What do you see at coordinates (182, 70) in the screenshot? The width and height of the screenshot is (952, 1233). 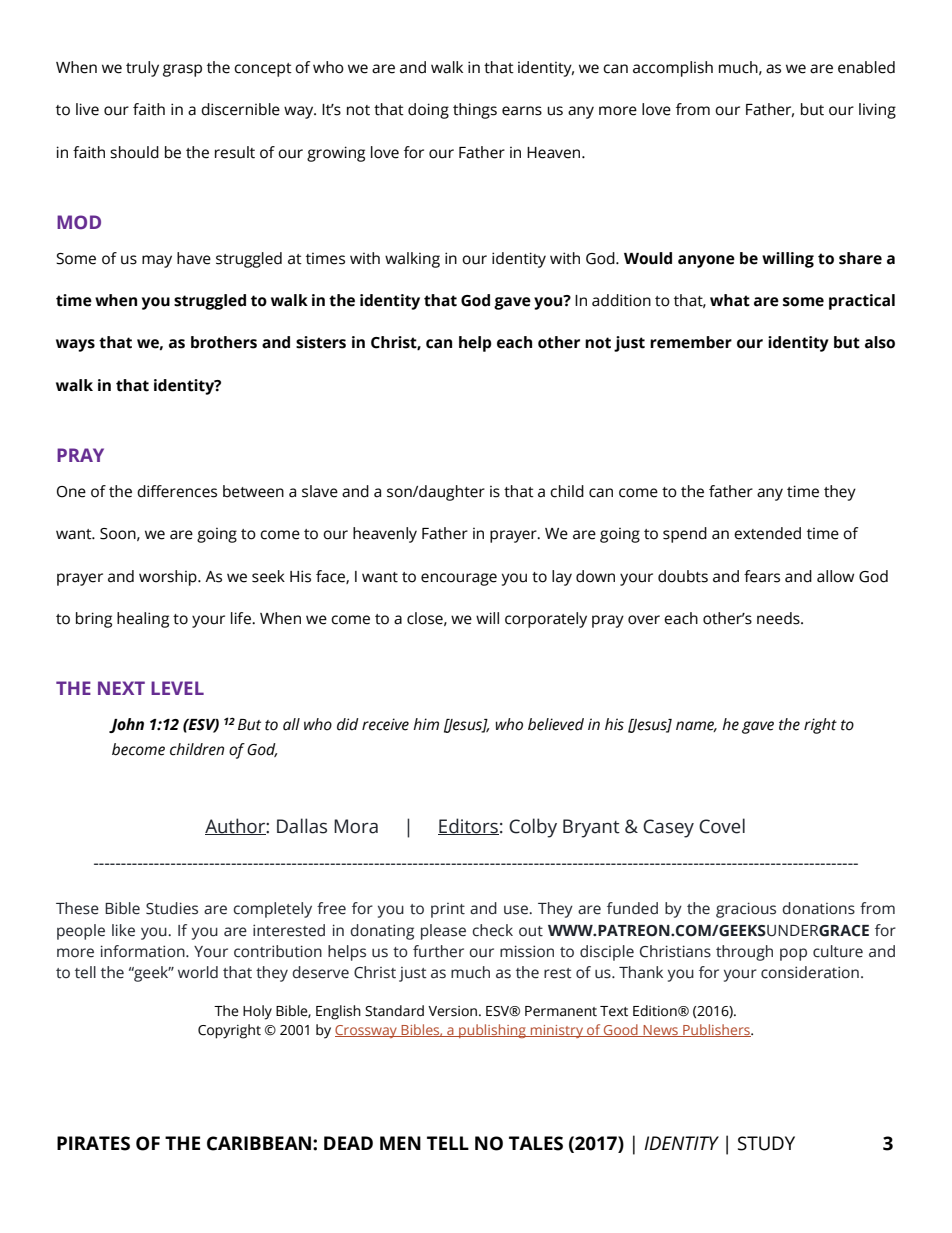 I see `grasp` at bounding box center [182, 70].
